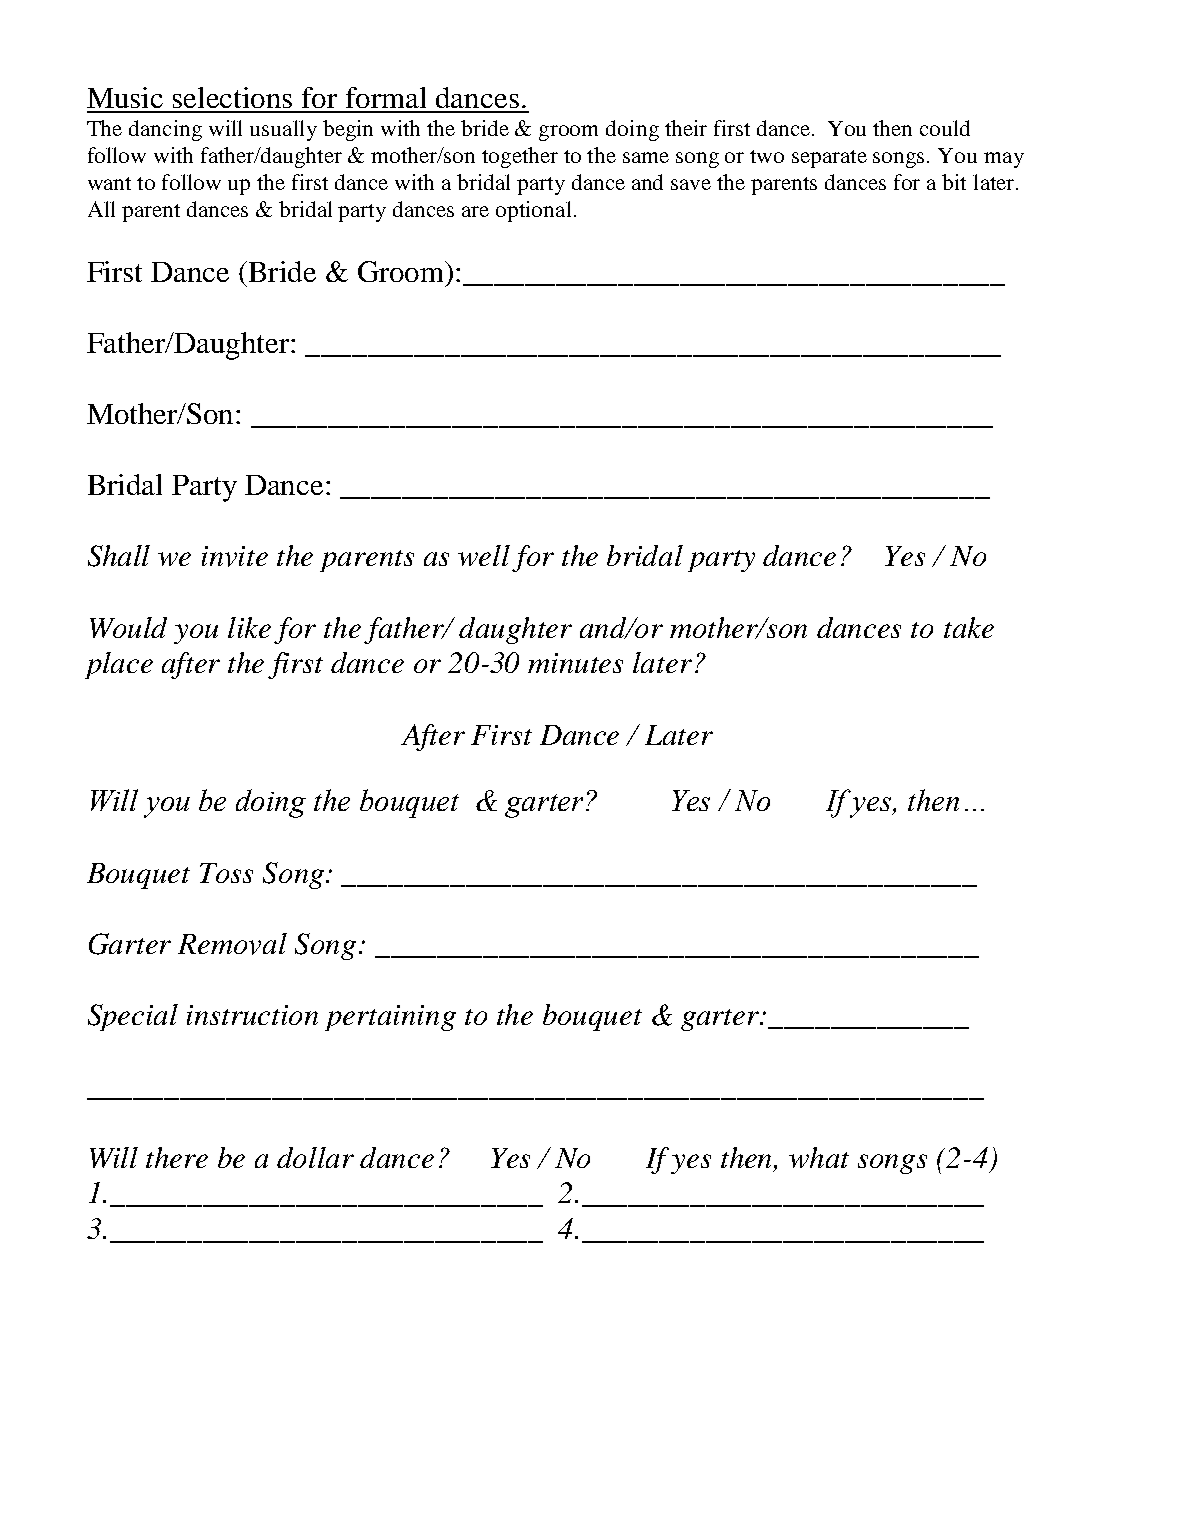  I want to click on separate, so click(829, 159).
